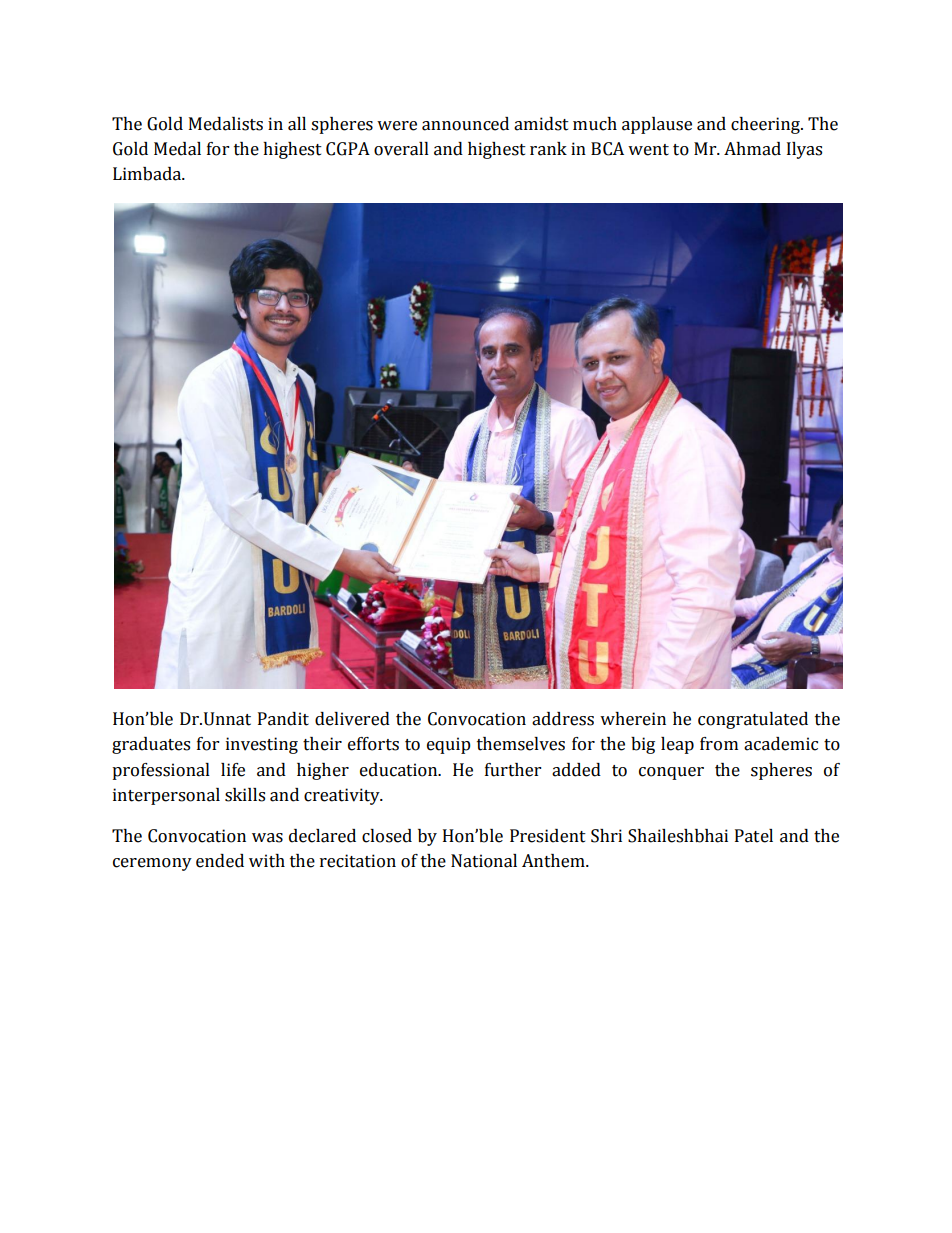 The width and height of the screenshot is (952, 1233). What do you see at coordinates (754, 836) in the screenshot?
I see `Patel` at bounding box center [754, 836].
